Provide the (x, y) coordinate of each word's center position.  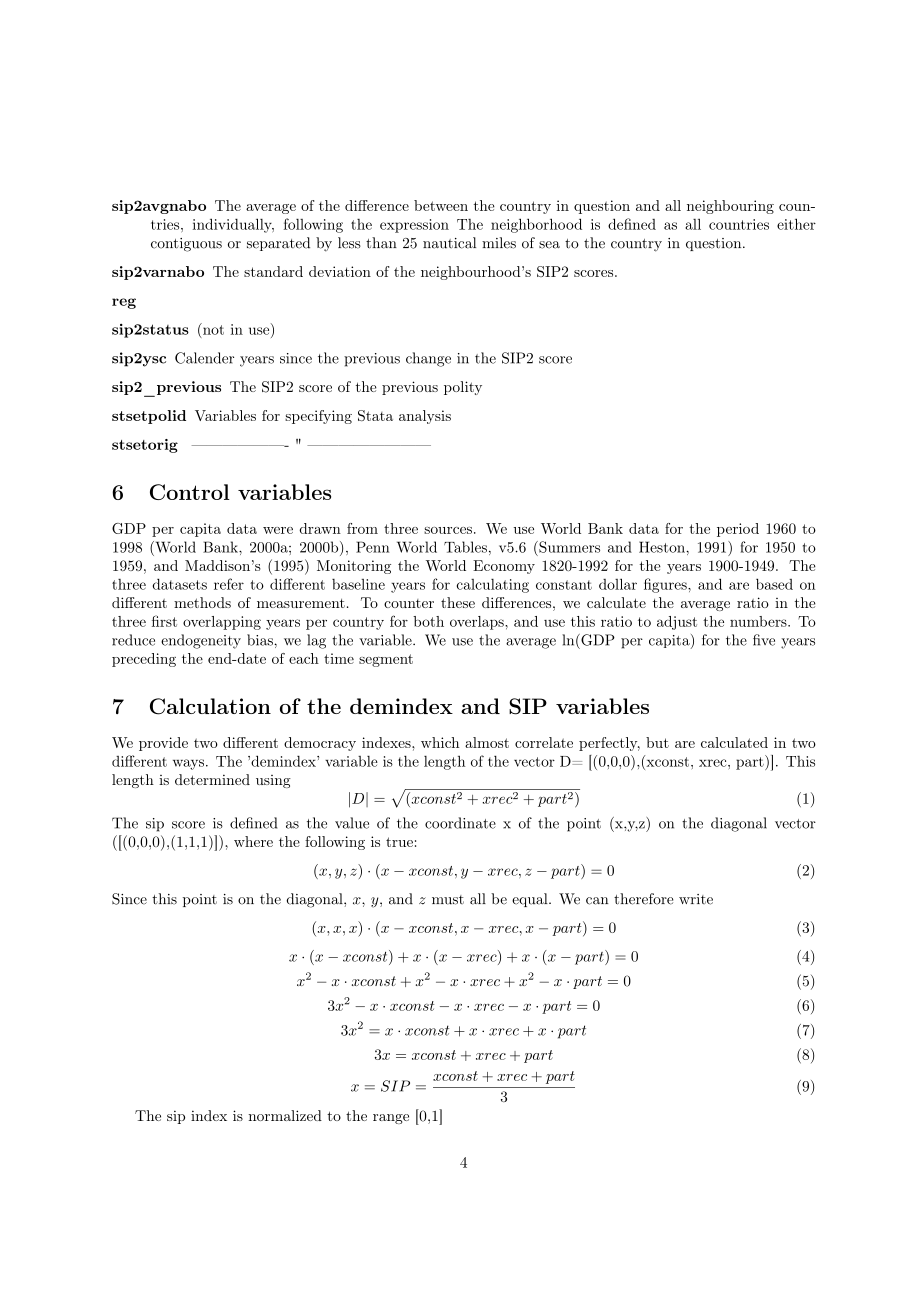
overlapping (222, 623)
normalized (285, 1115)
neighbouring (730, 207)
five (764, 640)
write (696, 899)
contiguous (186, 245)
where (253, 841)
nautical (449, 243)
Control (190, 492)
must (448, 900)
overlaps (478, 623)
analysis (425, 417)
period (738, 530)
